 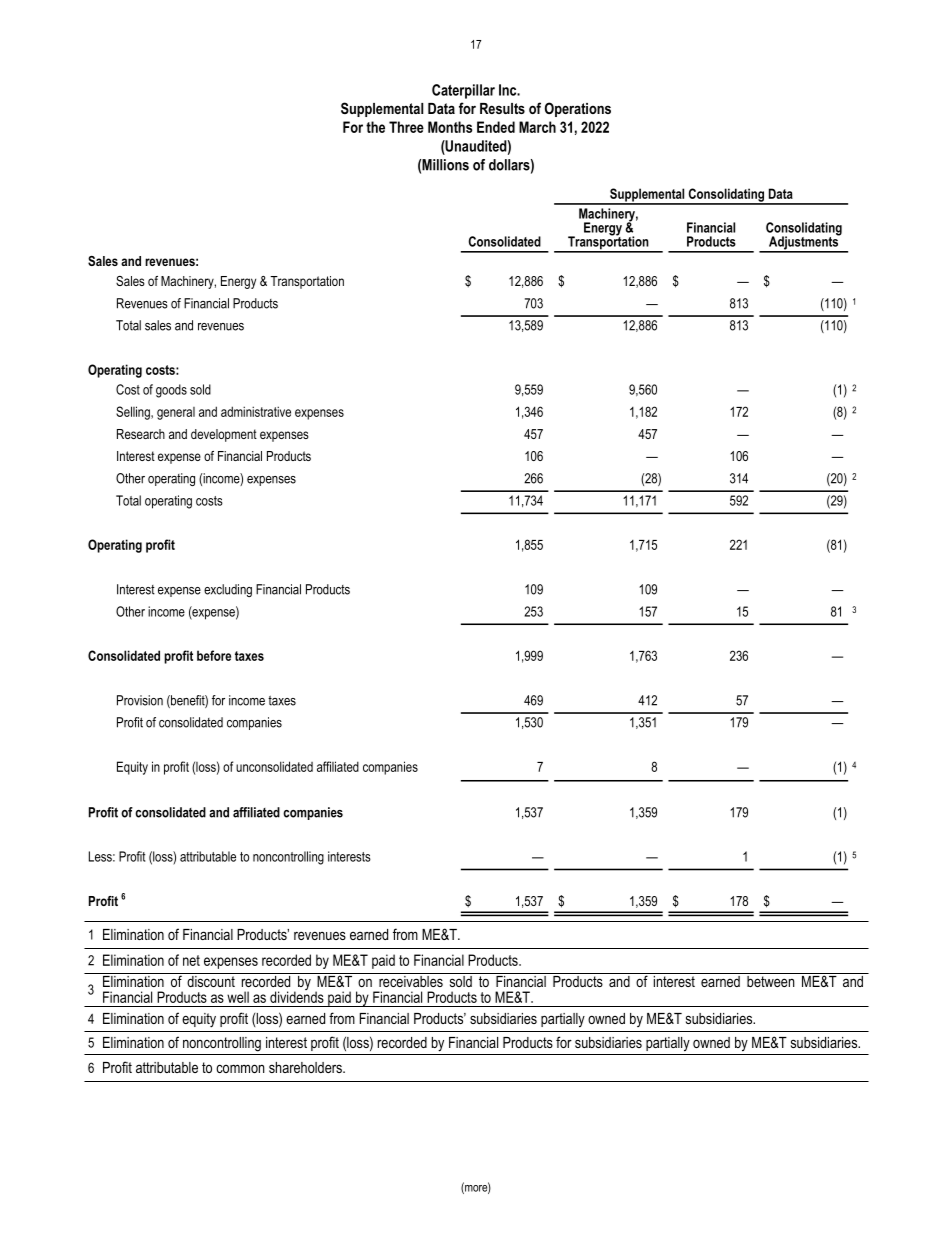 What do you see at coordinates (228, 590) in the image?
I see `excluding` at bounding box center [228, 590].
